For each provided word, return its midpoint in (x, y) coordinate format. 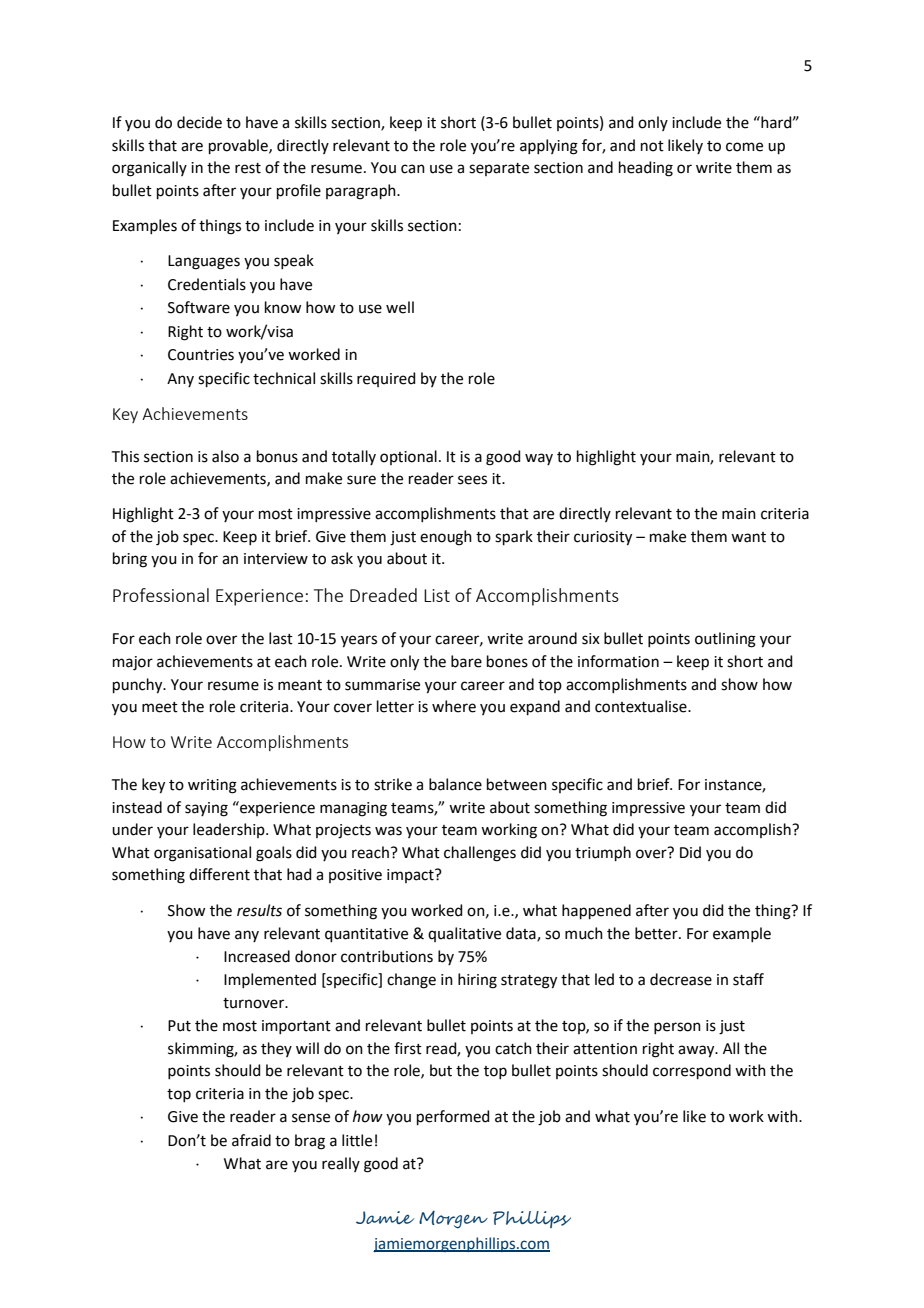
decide (199, 122)
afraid (251, 1140)
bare (466, 661)
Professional (161, 595)
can (413, 169)
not (652, 146)
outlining (725, 640)
